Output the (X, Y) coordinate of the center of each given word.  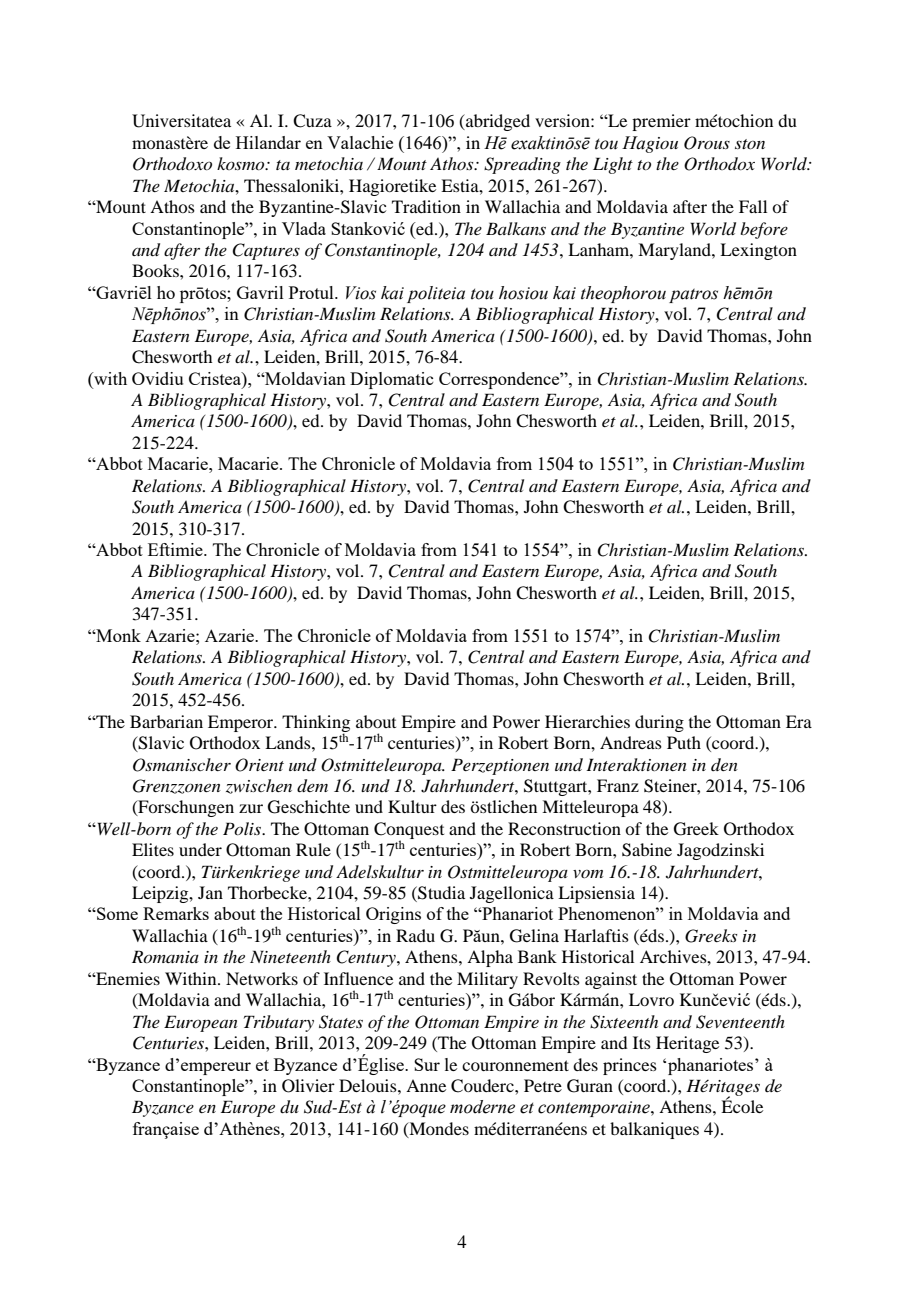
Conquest (409, 831)
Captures (266, 251)
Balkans (516, 228)
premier (661, 122)
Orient (259, 765)
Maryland (675, 251)
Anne (426, 1085)
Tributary (279, 1023)
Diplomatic (391, 380)
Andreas (631, 742)
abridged (497, 122)
